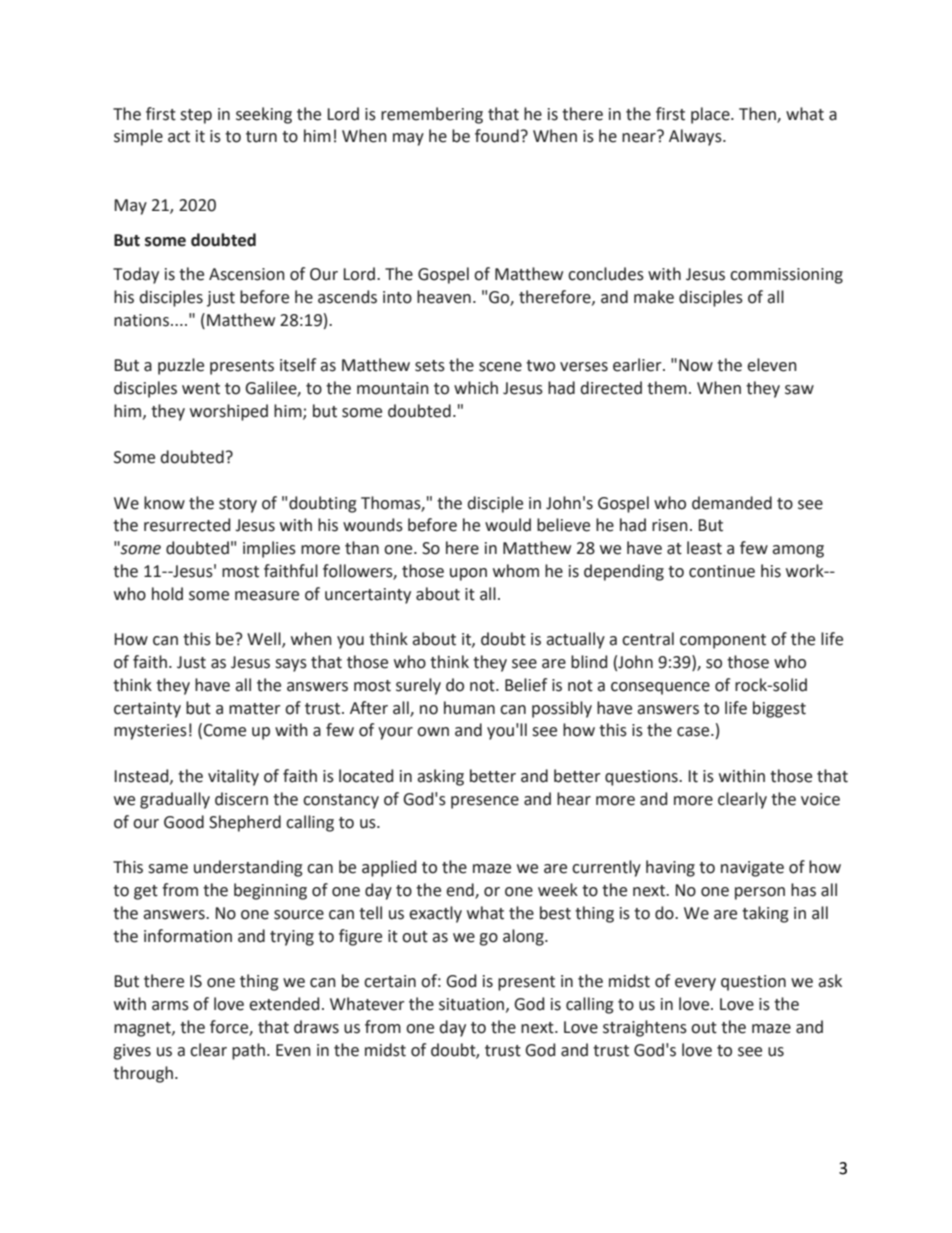  I want to click on found, so click(497, 136).
